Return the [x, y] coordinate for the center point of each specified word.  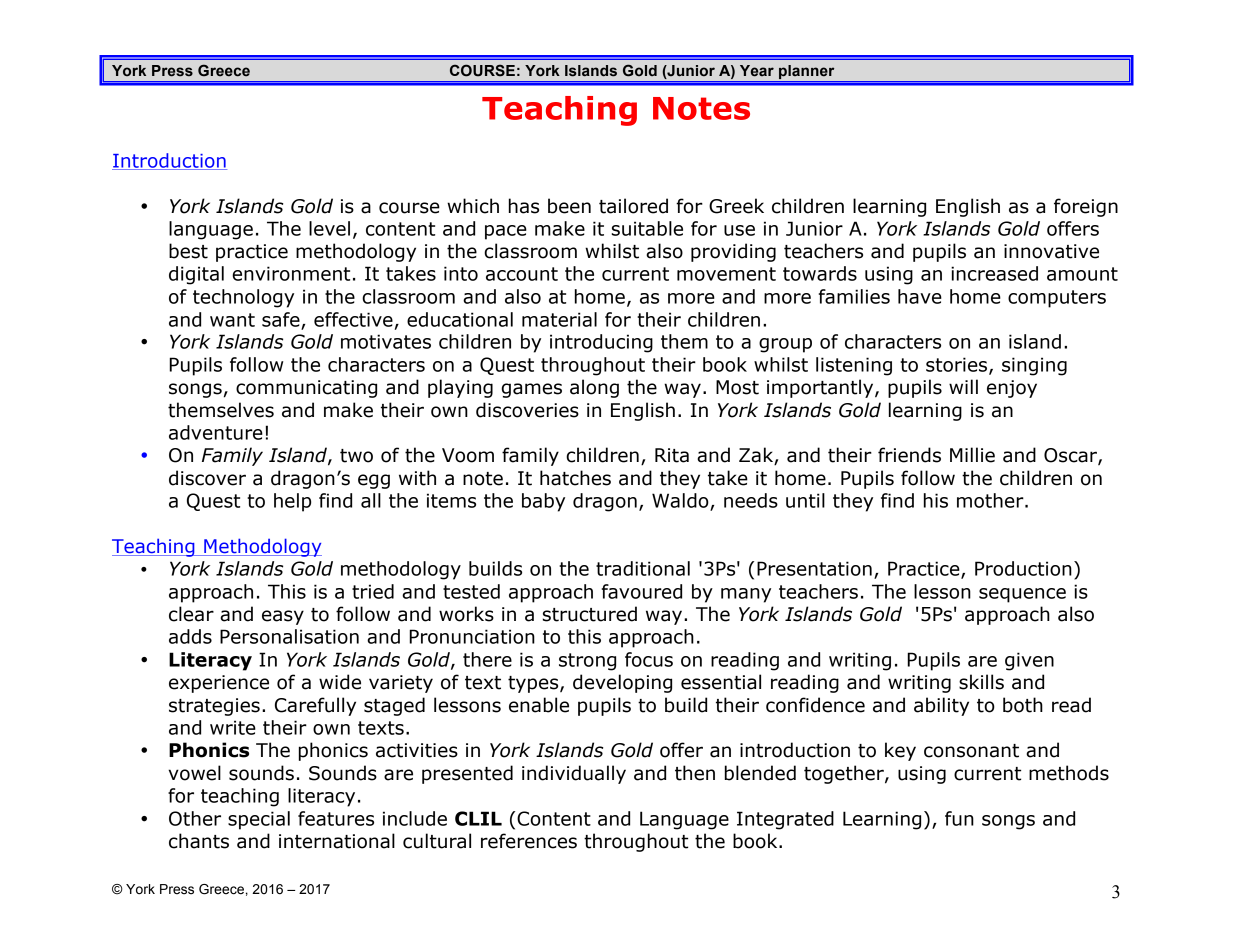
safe [282, 320]
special [259, 820]
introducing [601, 343]
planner [807, 73]
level [329, 228]
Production [1023, 568]
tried [373, 591]
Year [757, 71]
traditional [643, 568]
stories [958, 365]
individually [574, 774]
